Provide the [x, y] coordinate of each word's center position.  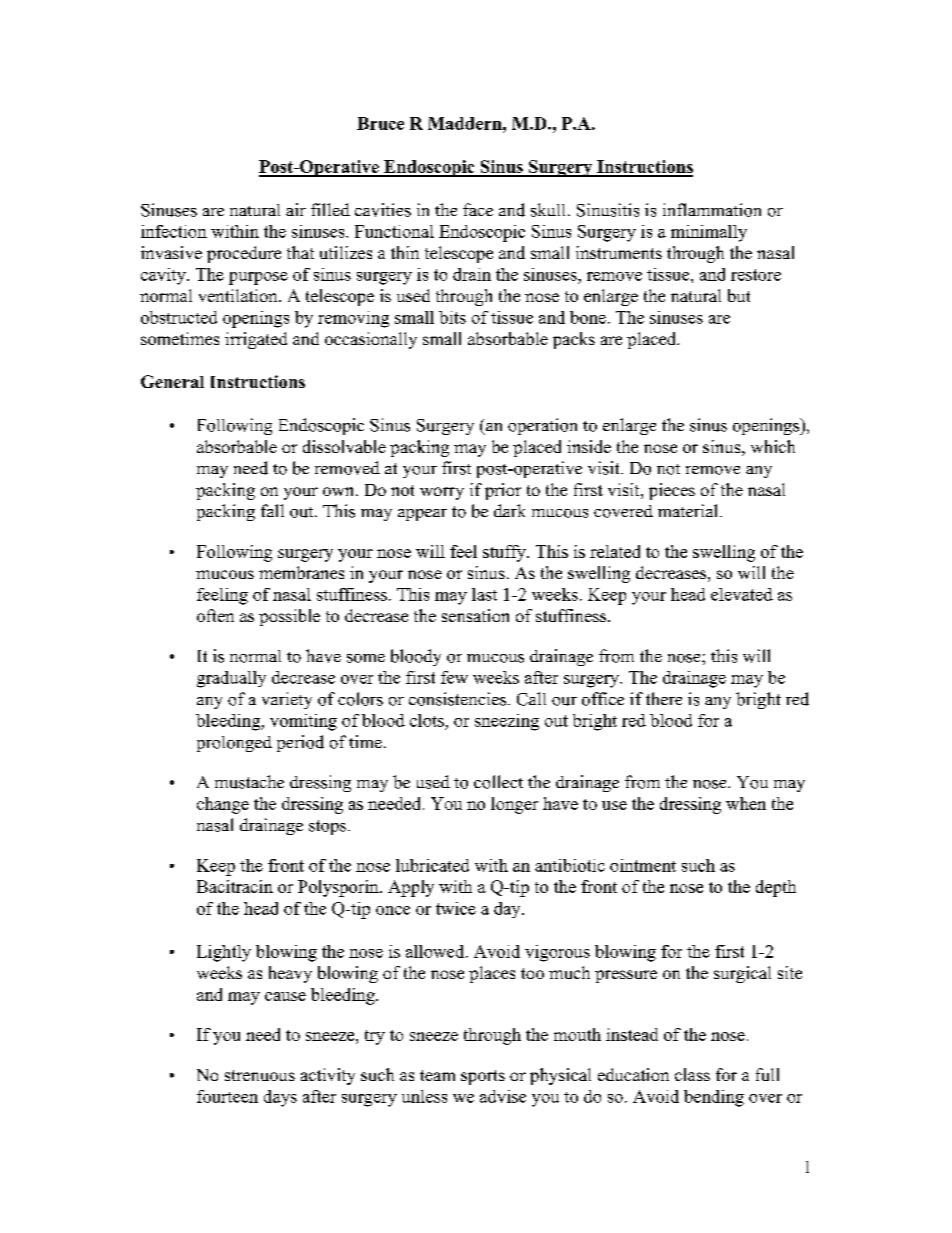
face [478, 209]
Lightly [224, 953]
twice [456, 908]
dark [509, 510]
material [689, 510]
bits [452, 317]
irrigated [256, 340]
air [296, 209]
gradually [231, 679]
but [739, 295]
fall [272, 510]
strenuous [260, 1075]
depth [776, 888]
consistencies [457, 699]
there [664, 698]
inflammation [712, 210]
